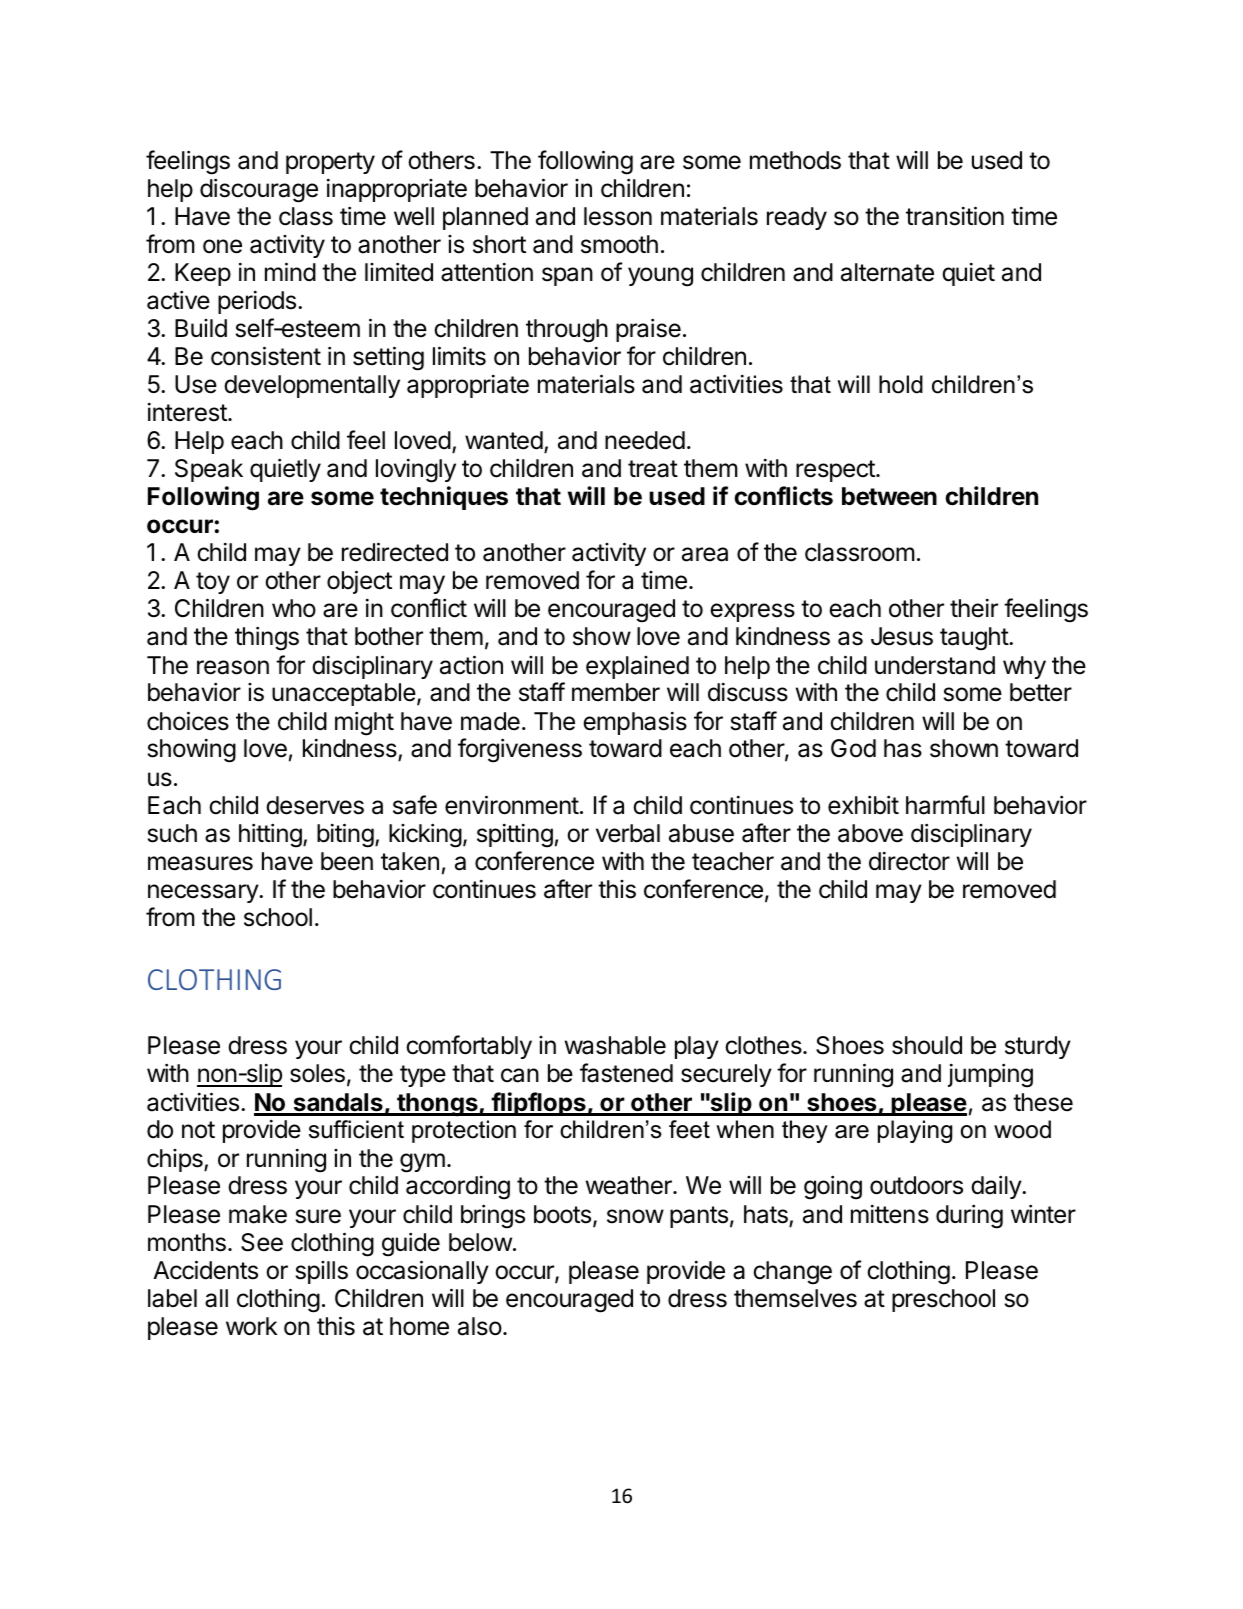 This document has height=1609, width=1243. Describe the element at coordinates (705, 554) in the document. I see `area` at that location.
